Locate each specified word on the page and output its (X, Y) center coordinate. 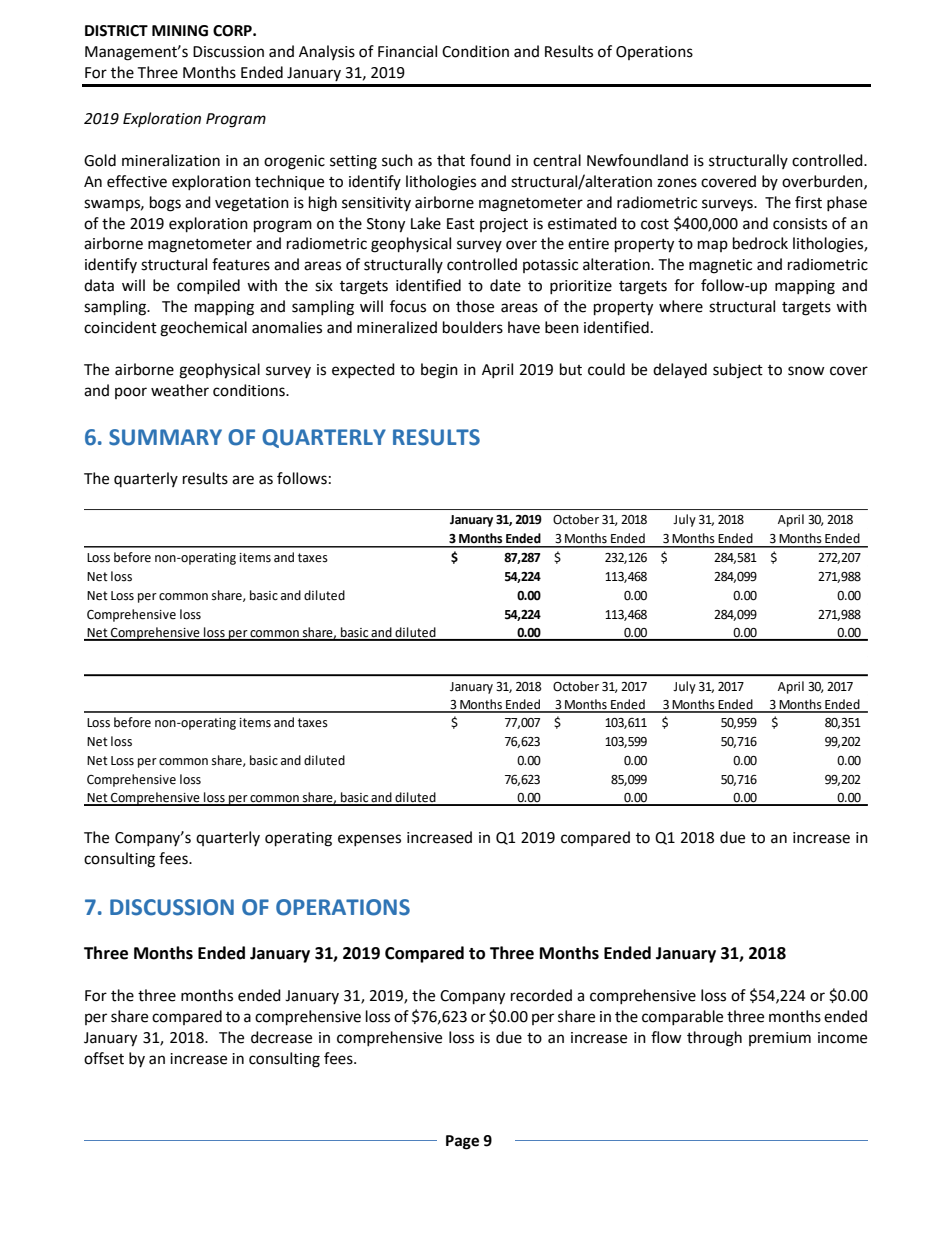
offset (104, 1058)
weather (180, 390)
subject (738, 370)
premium (780, 1039)
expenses (369, 840)
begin (439, 371)
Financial (407, 51)
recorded (541, 995)
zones (677, 183)
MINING (180, 31)
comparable (682, 1017)
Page (462, 1142)
